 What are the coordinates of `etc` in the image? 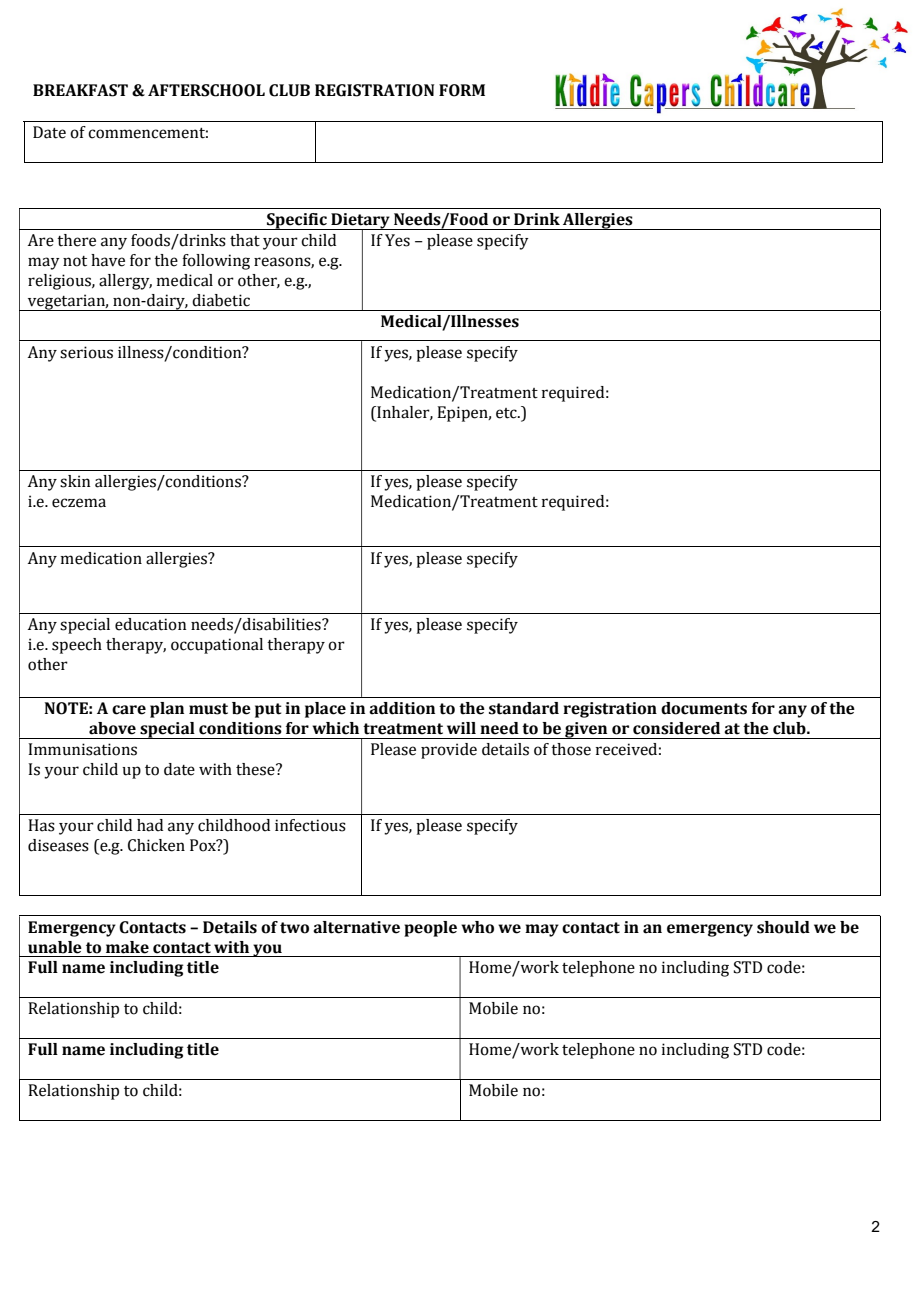 It's located at (507, 413).
